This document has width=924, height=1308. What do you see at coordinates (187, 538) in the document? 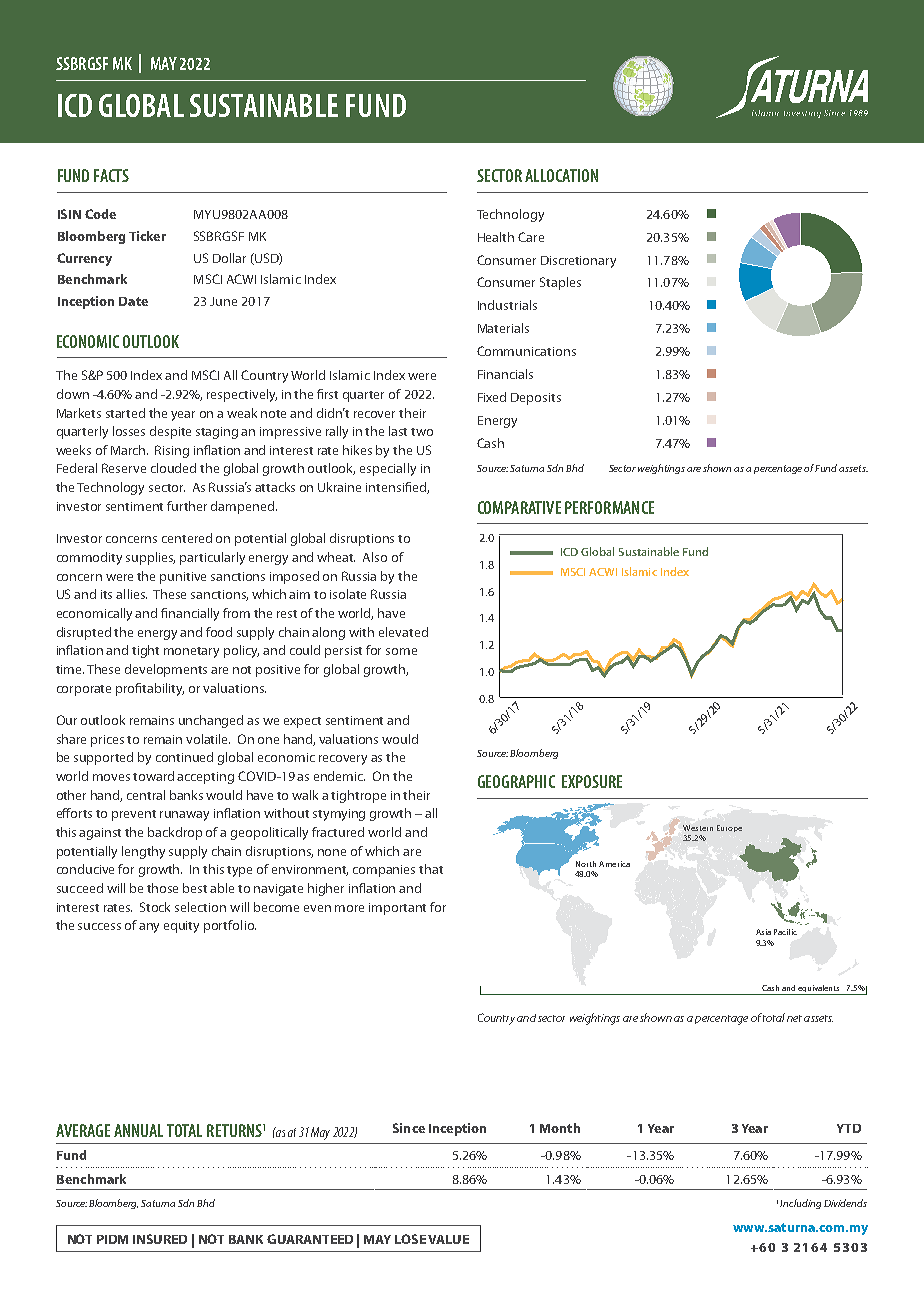
I see `centered` at bounding box center [187, 538].
